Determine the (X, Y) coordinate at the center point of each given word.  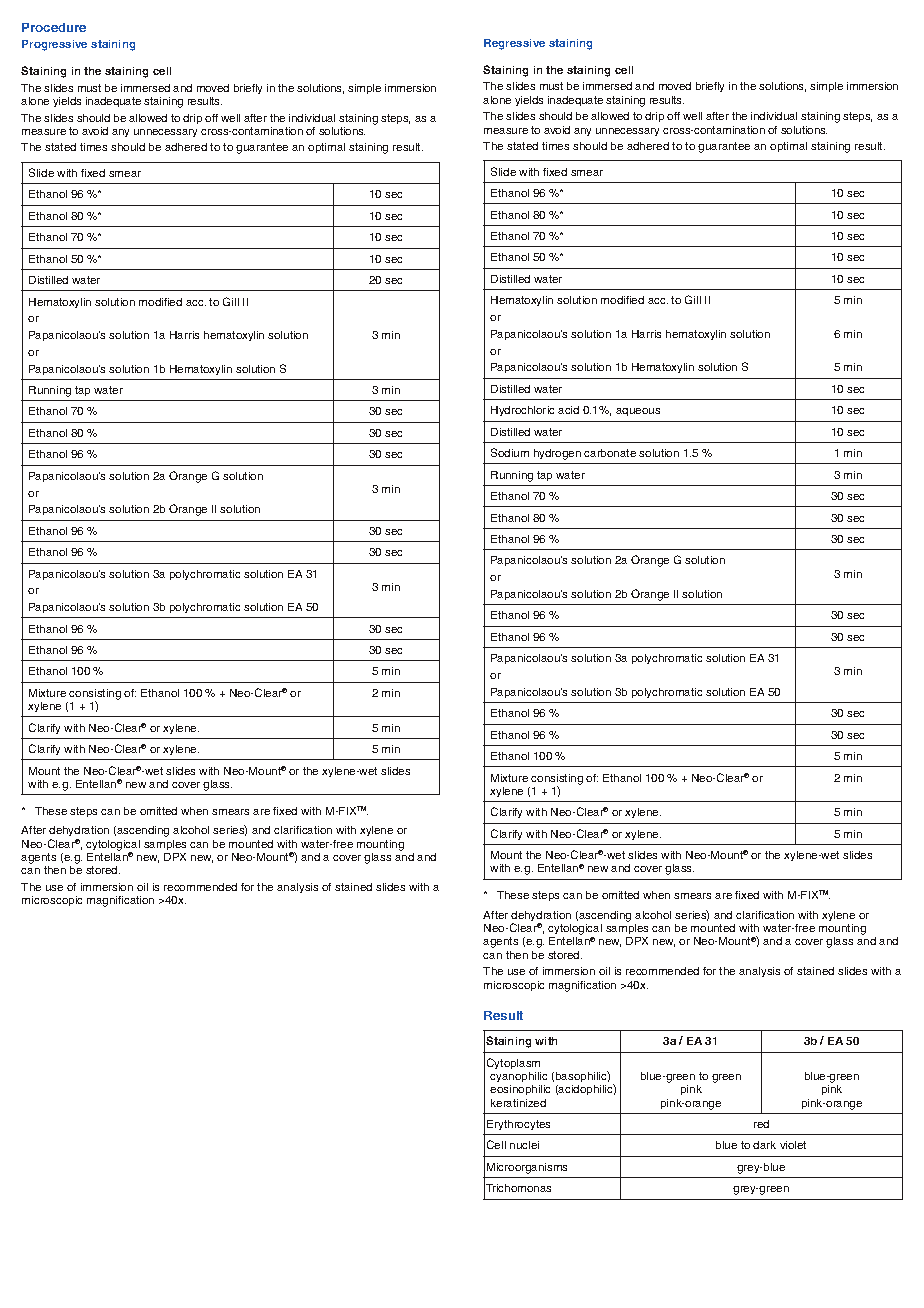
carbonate (610, 453)
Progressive (54, 45)
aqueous (638, 412)
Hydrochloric (522, 411)
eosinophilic (520, 1090)
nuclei (524, 1145)
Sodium (510, 452)
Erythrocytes (518, 1125)
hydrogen (557, 454)
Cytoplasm (513, 1063)
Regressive (514, 44)
